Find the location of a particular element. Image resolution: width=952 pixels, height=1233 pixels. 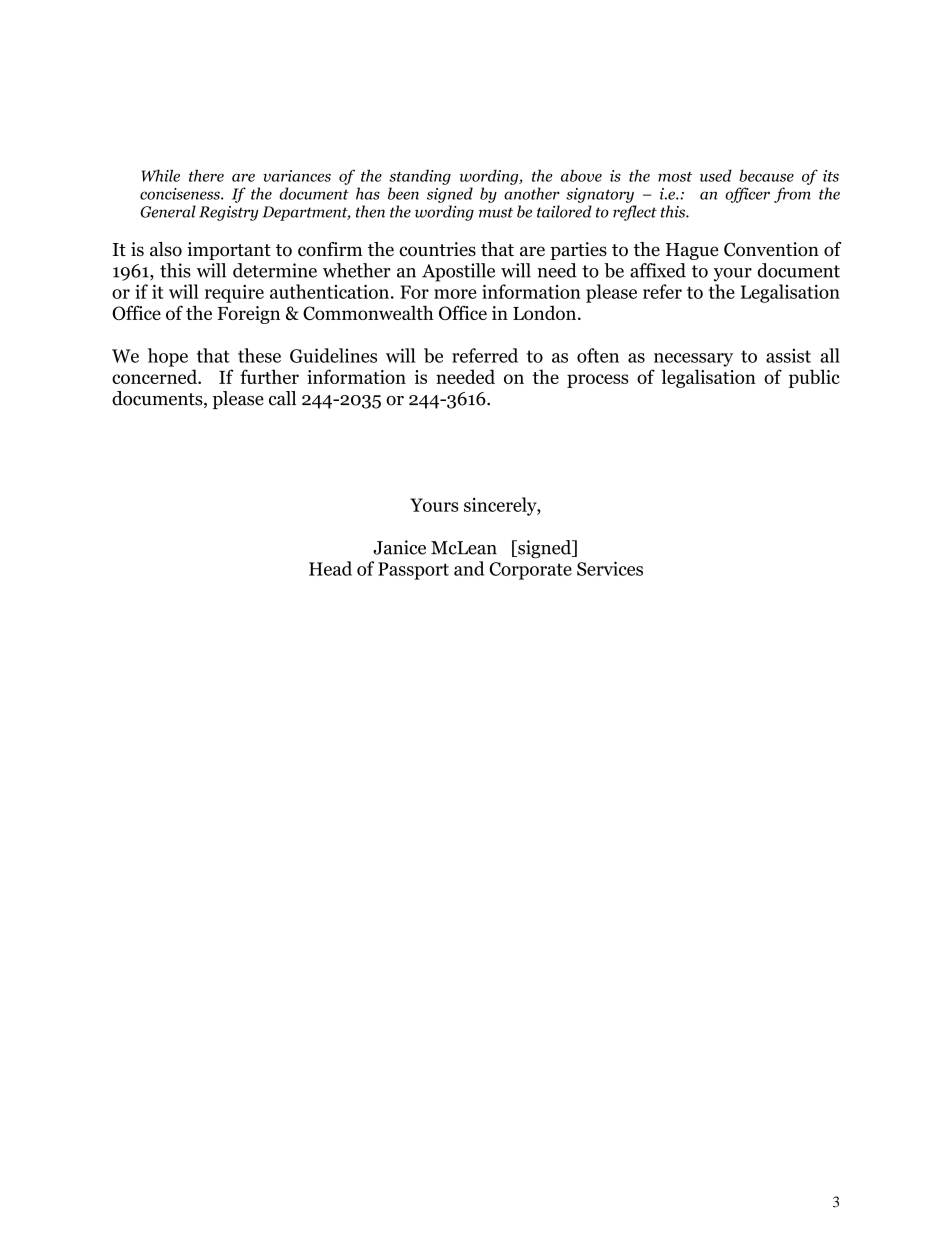

there is located at coordinates (206, 175).
